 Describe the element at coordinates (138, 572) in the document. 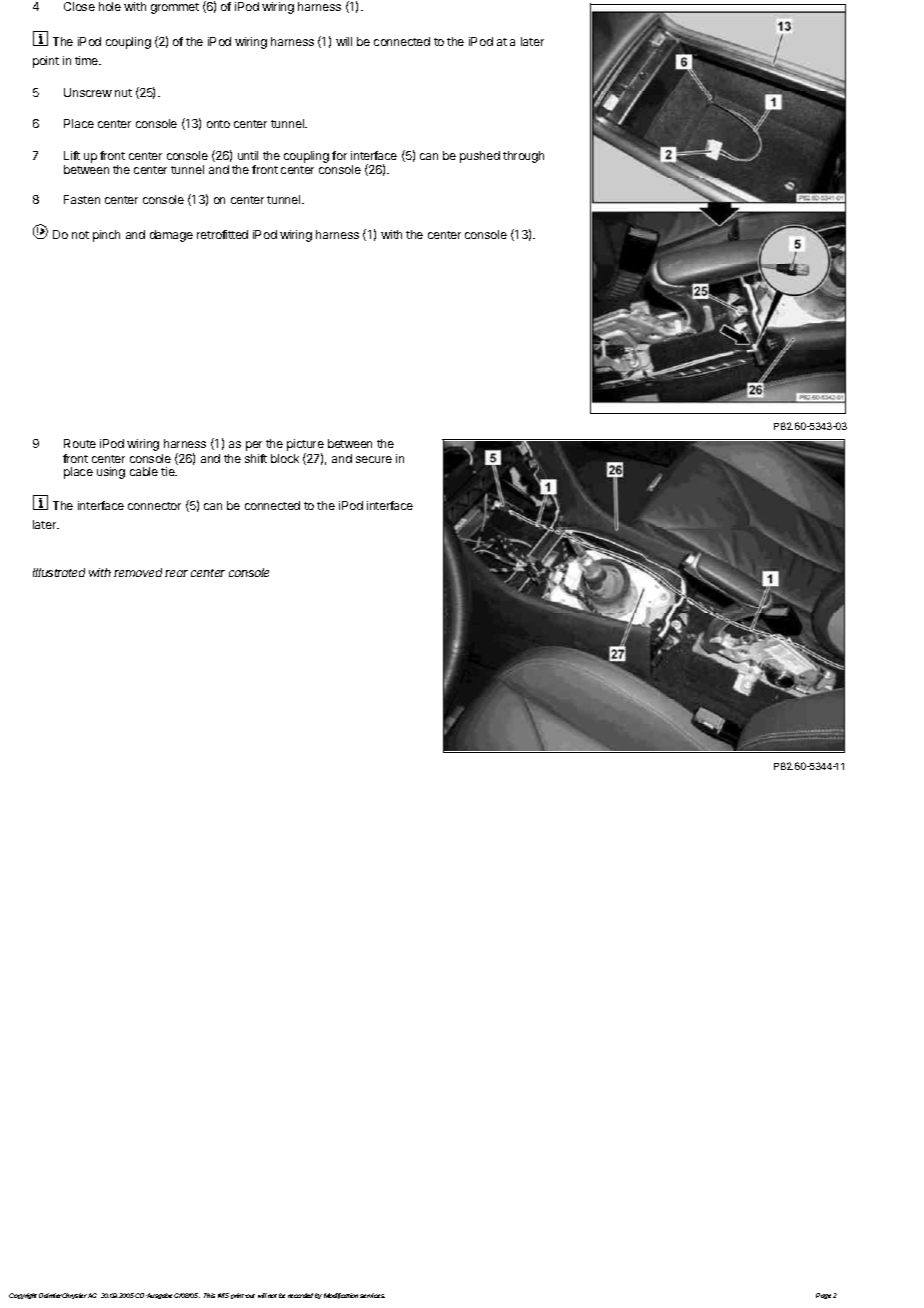

I see `removed` at that location.
